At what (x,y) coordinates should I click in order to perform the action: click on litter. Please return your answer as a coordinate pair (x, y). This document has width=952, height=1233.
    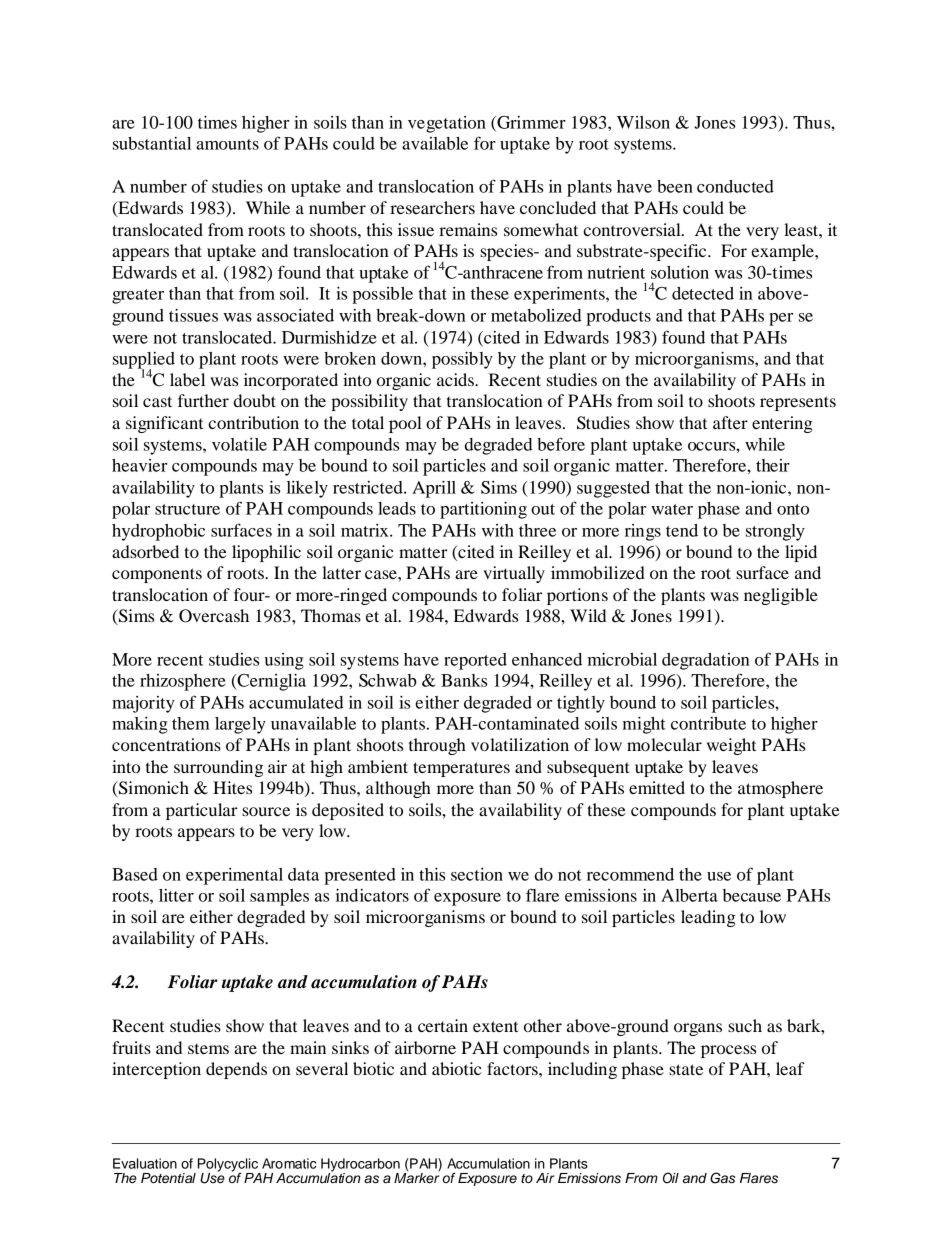
    Looking at the image, I should click on (176, 895).
